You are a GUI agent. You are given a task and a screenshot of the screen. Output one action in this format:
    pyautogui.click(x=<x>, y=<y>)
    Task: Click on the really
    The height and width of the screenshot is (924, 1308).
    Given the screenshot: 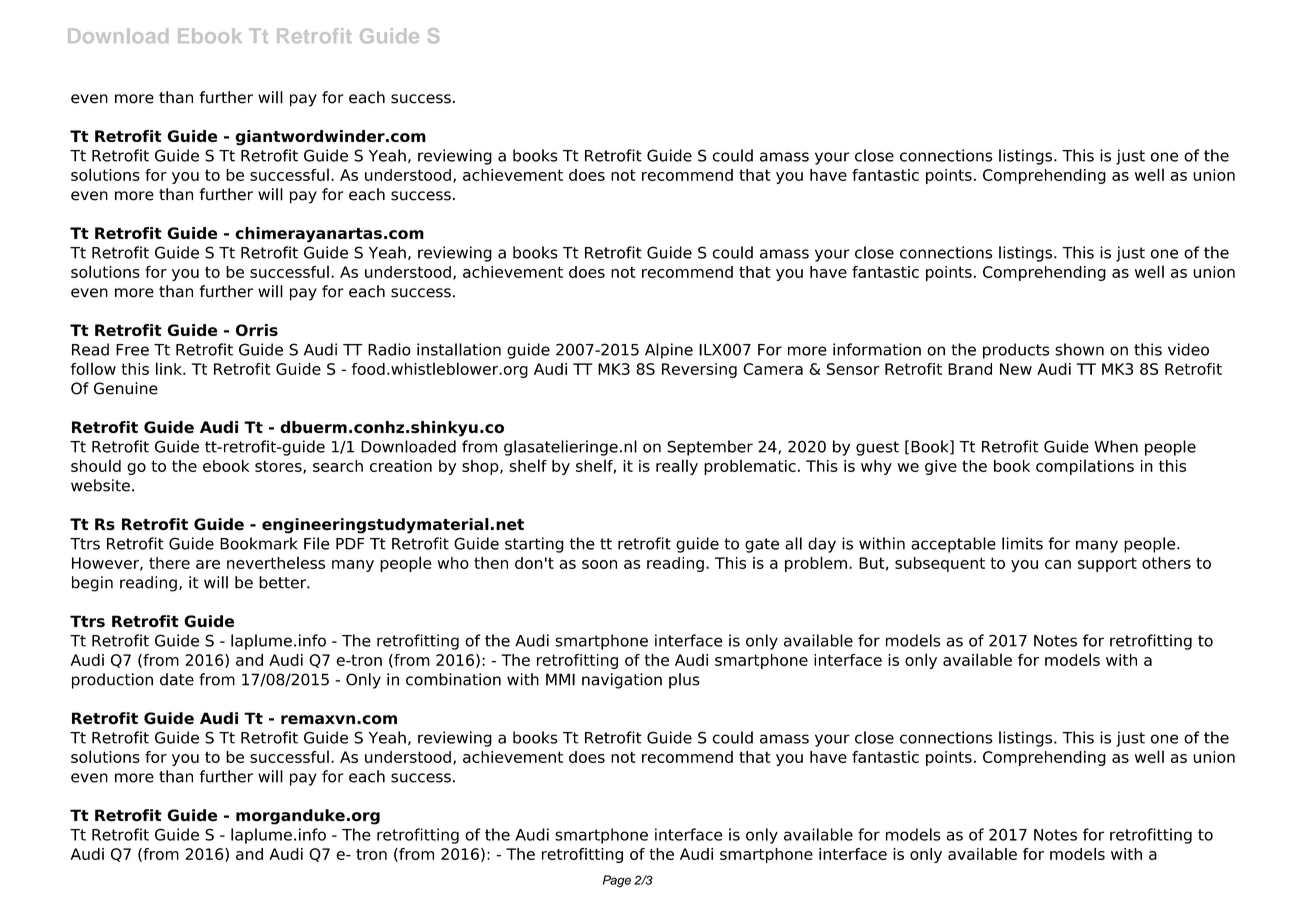 What is the action you would take?
    pyautogui.click(x=677, y=467)
